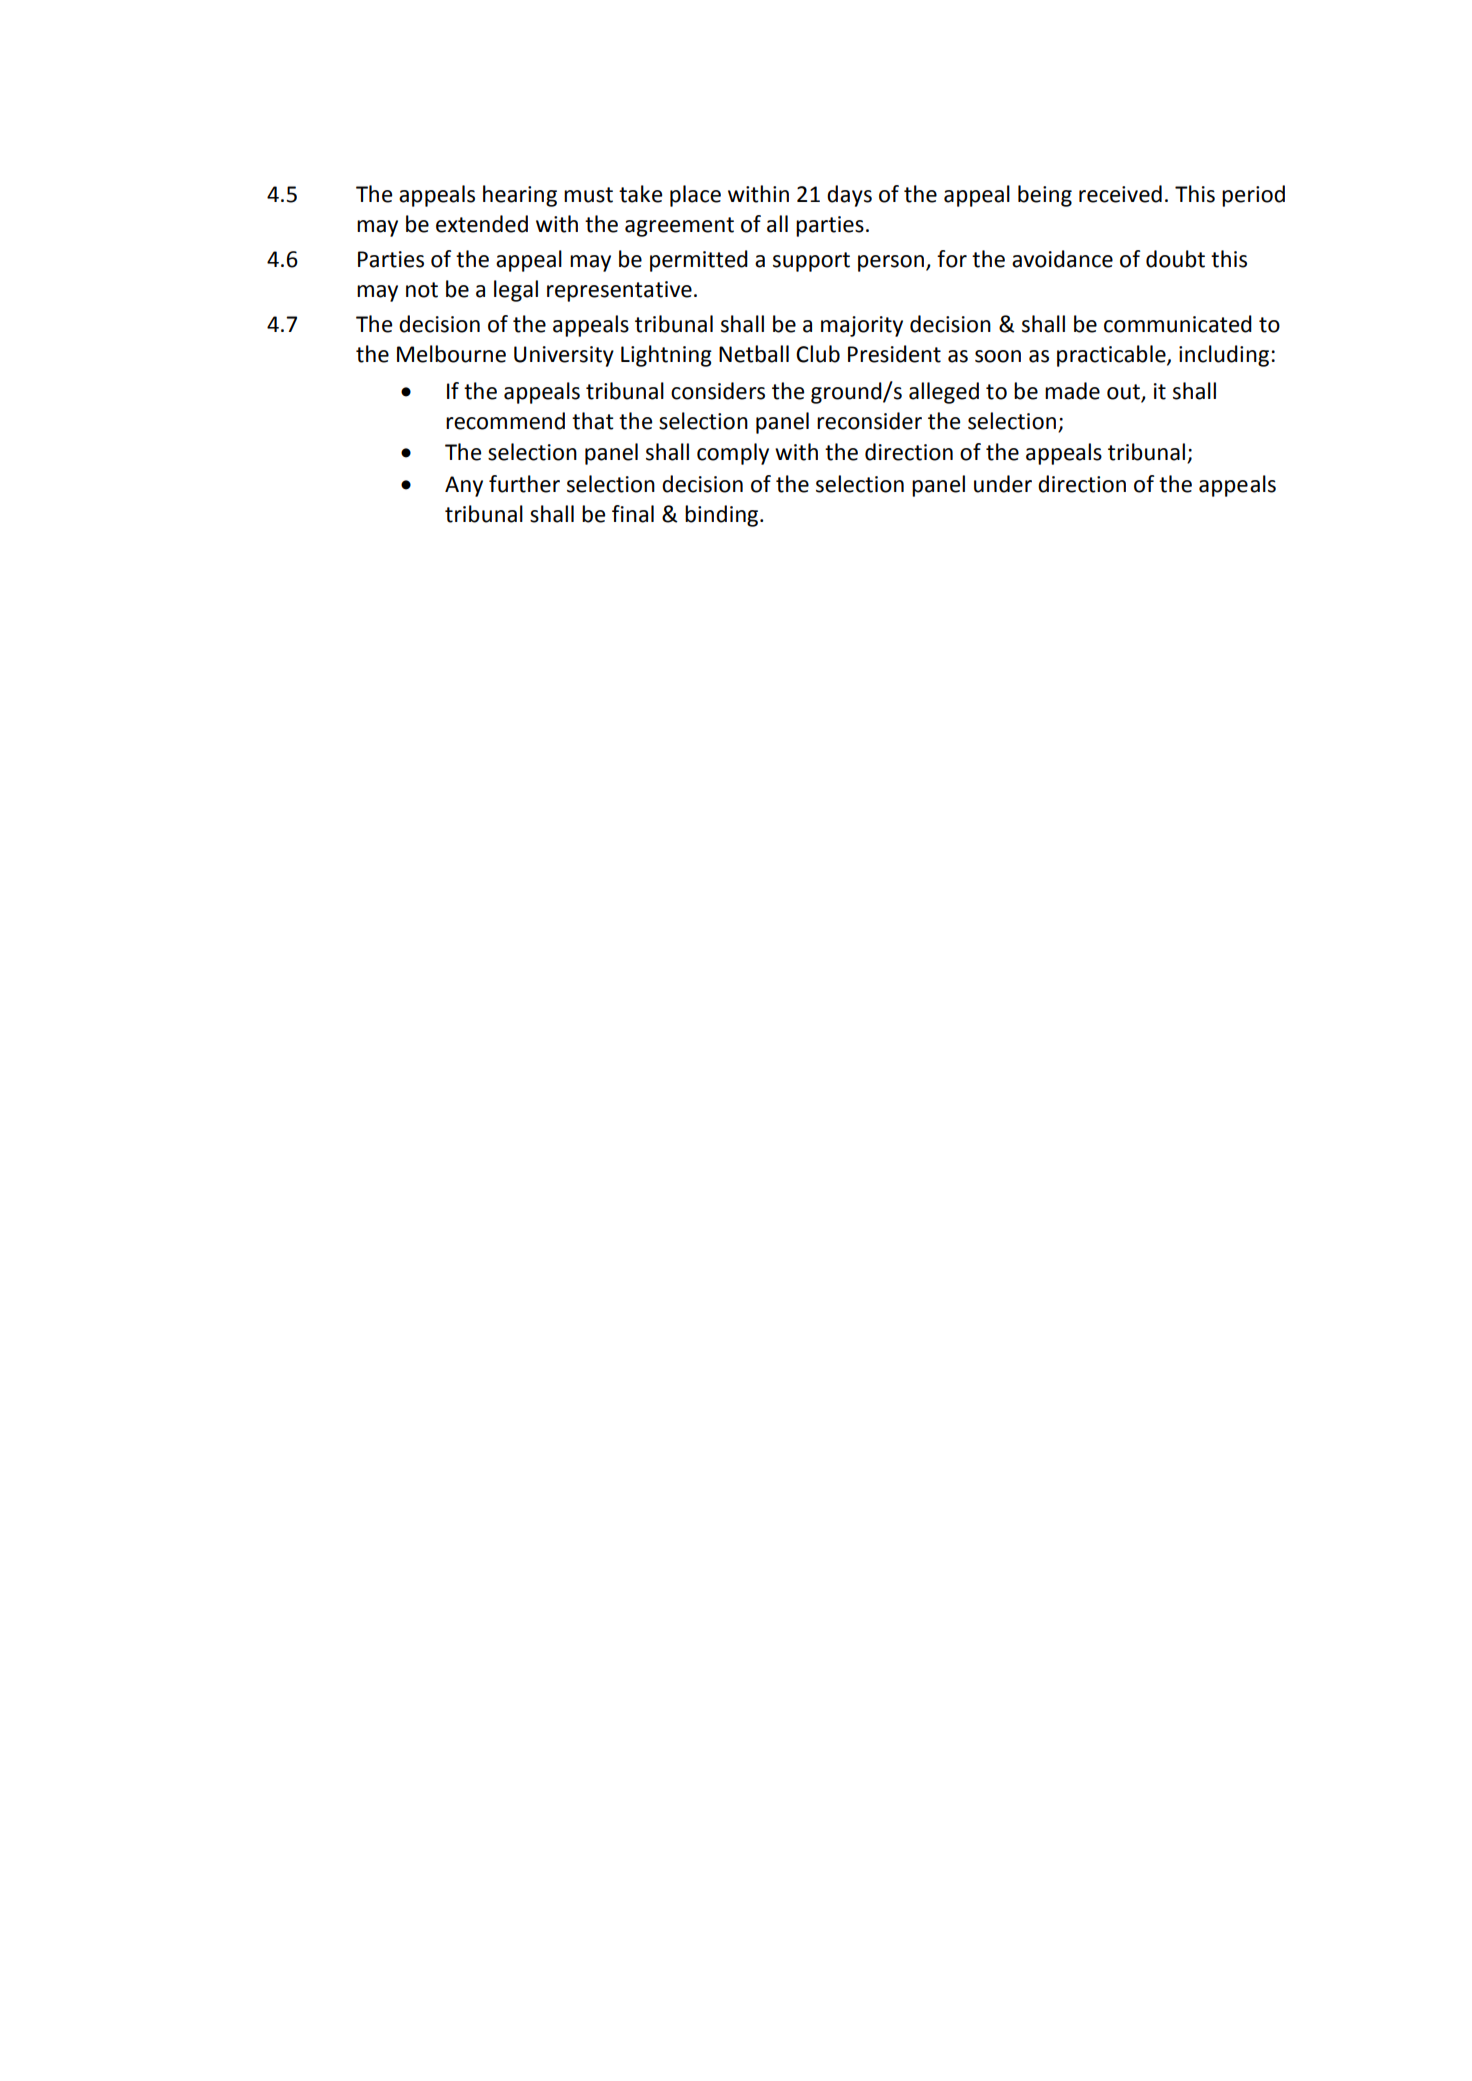 This document has width=1472, height=2081. Describe the element at coordinates (849, 196) in the document. I see `days` at that location.
